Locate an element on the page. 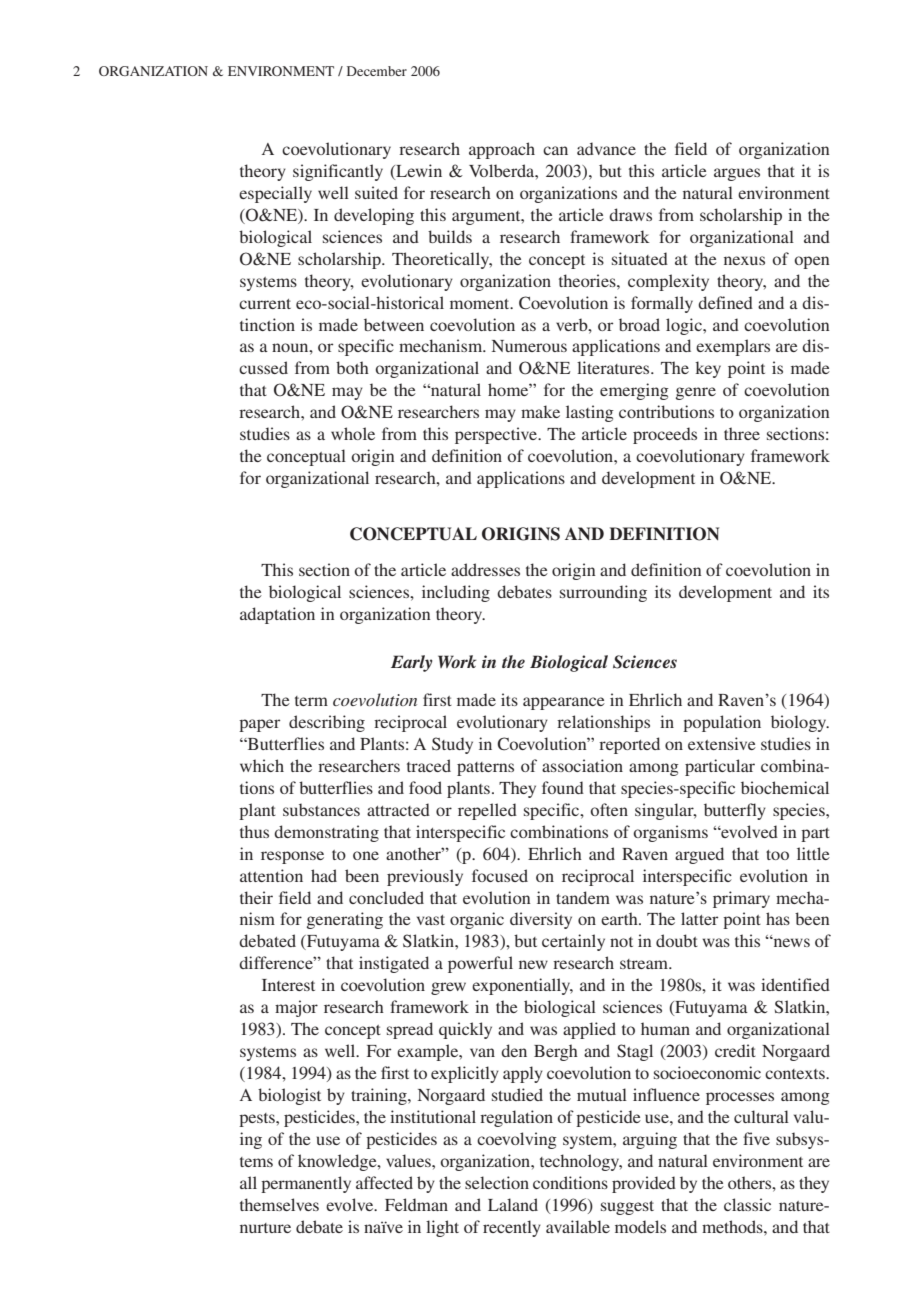 This page has width=905, height=1316. December is located at coordinates (377, 71).
